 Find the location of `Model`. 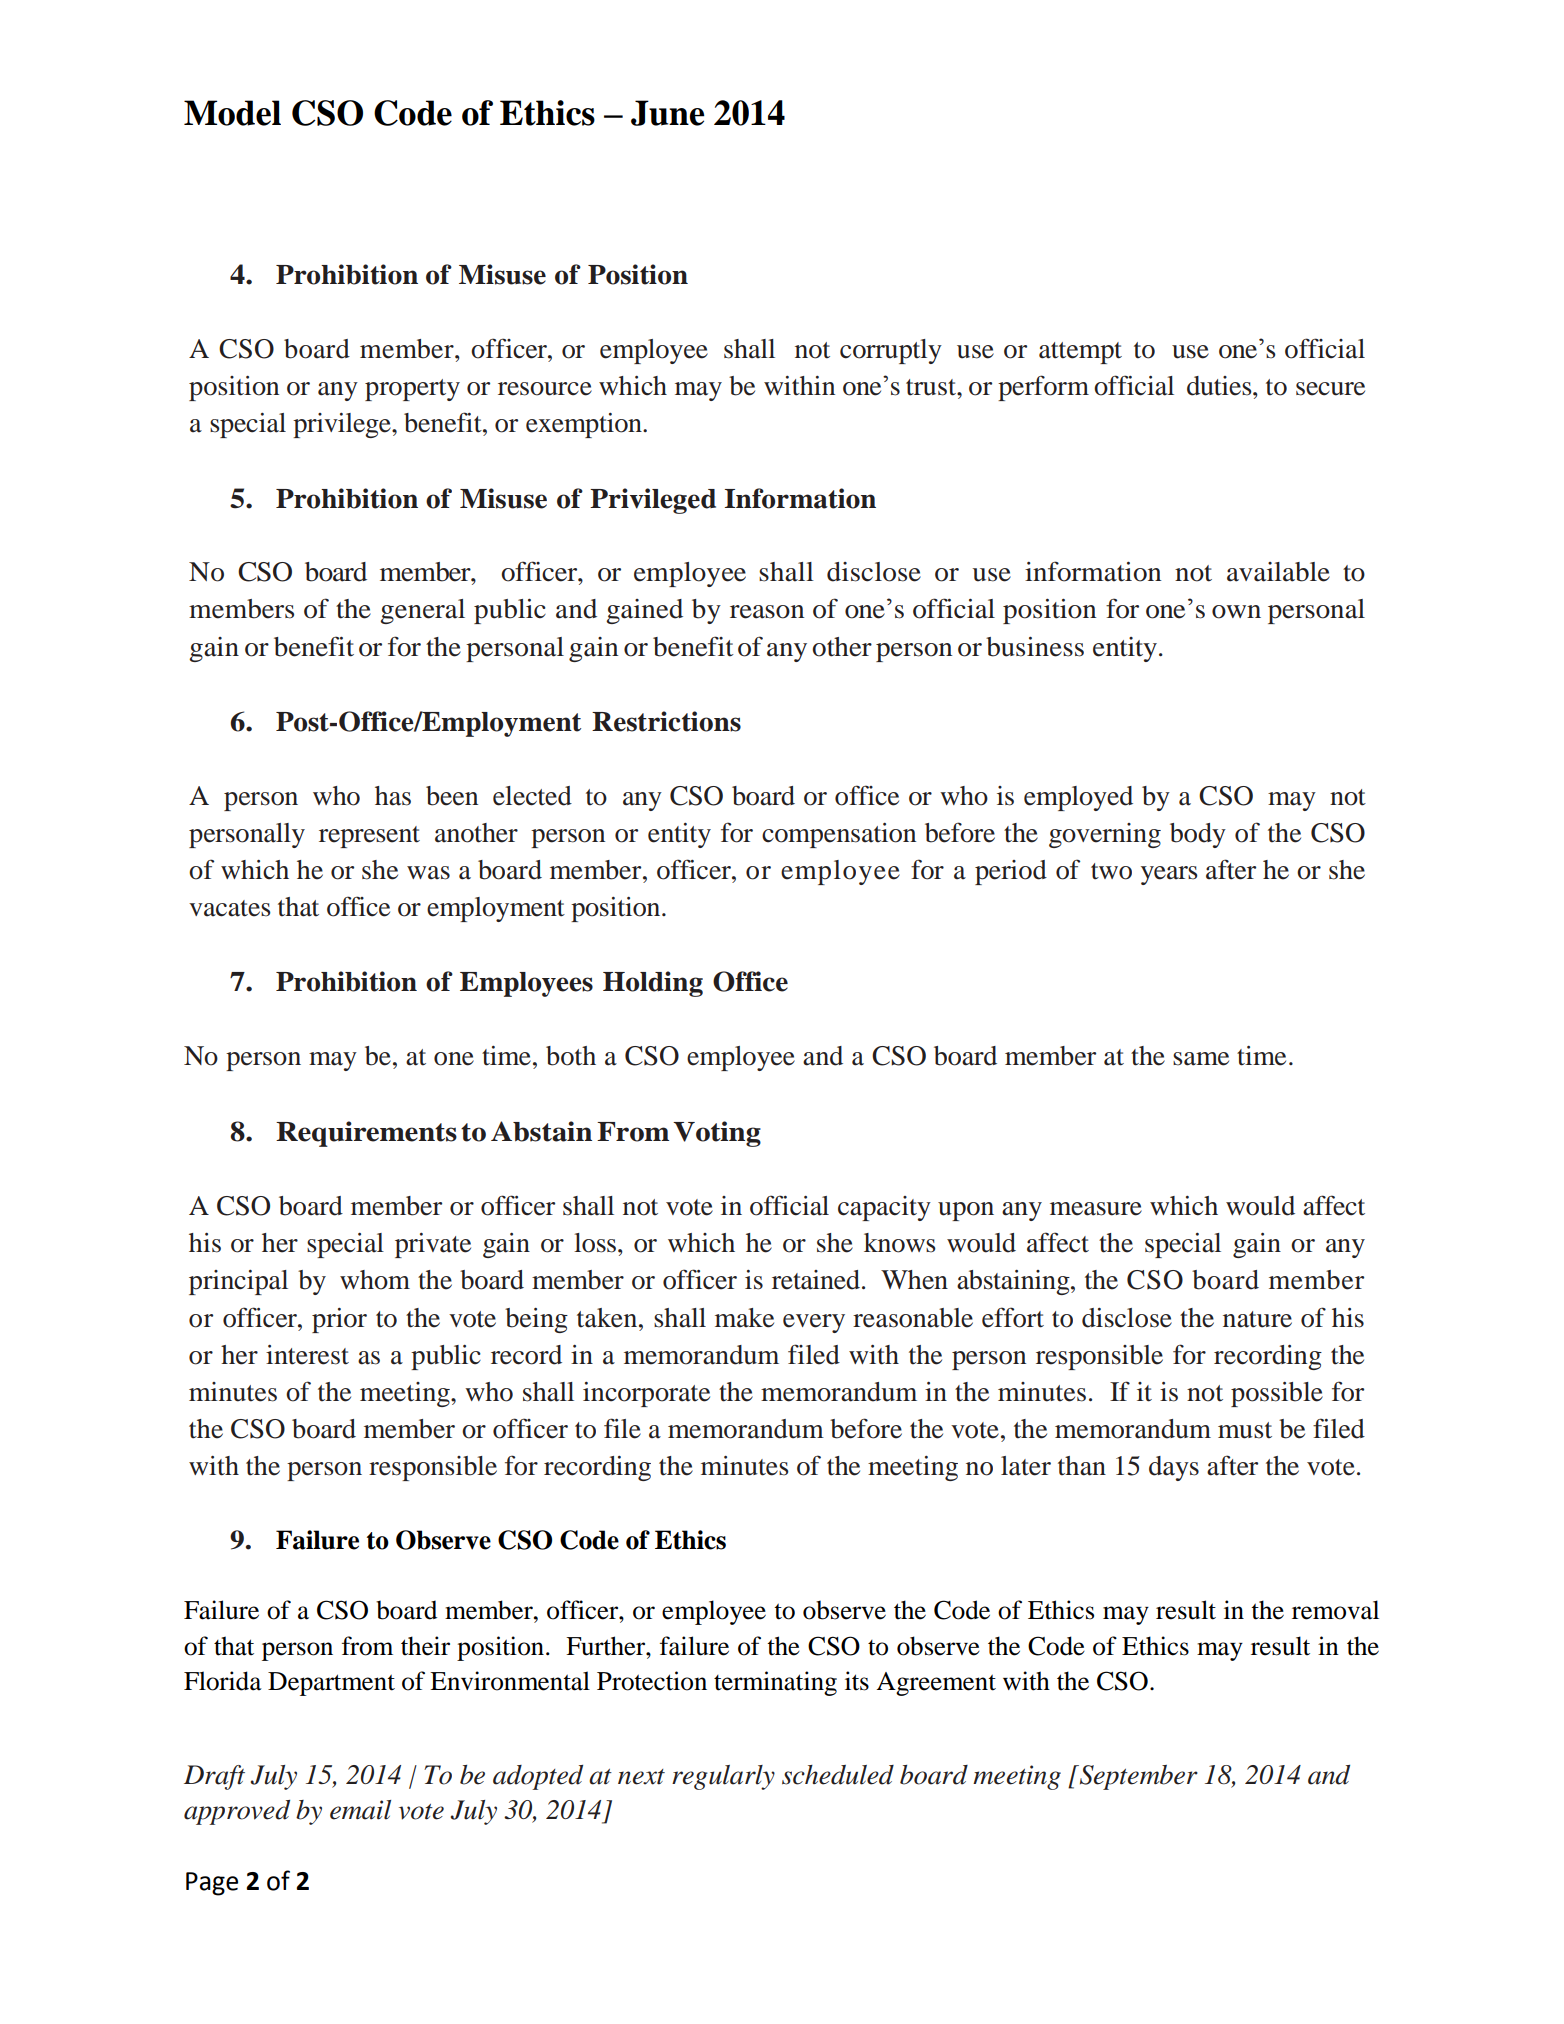

Model is located at coordinates (232, 113).
